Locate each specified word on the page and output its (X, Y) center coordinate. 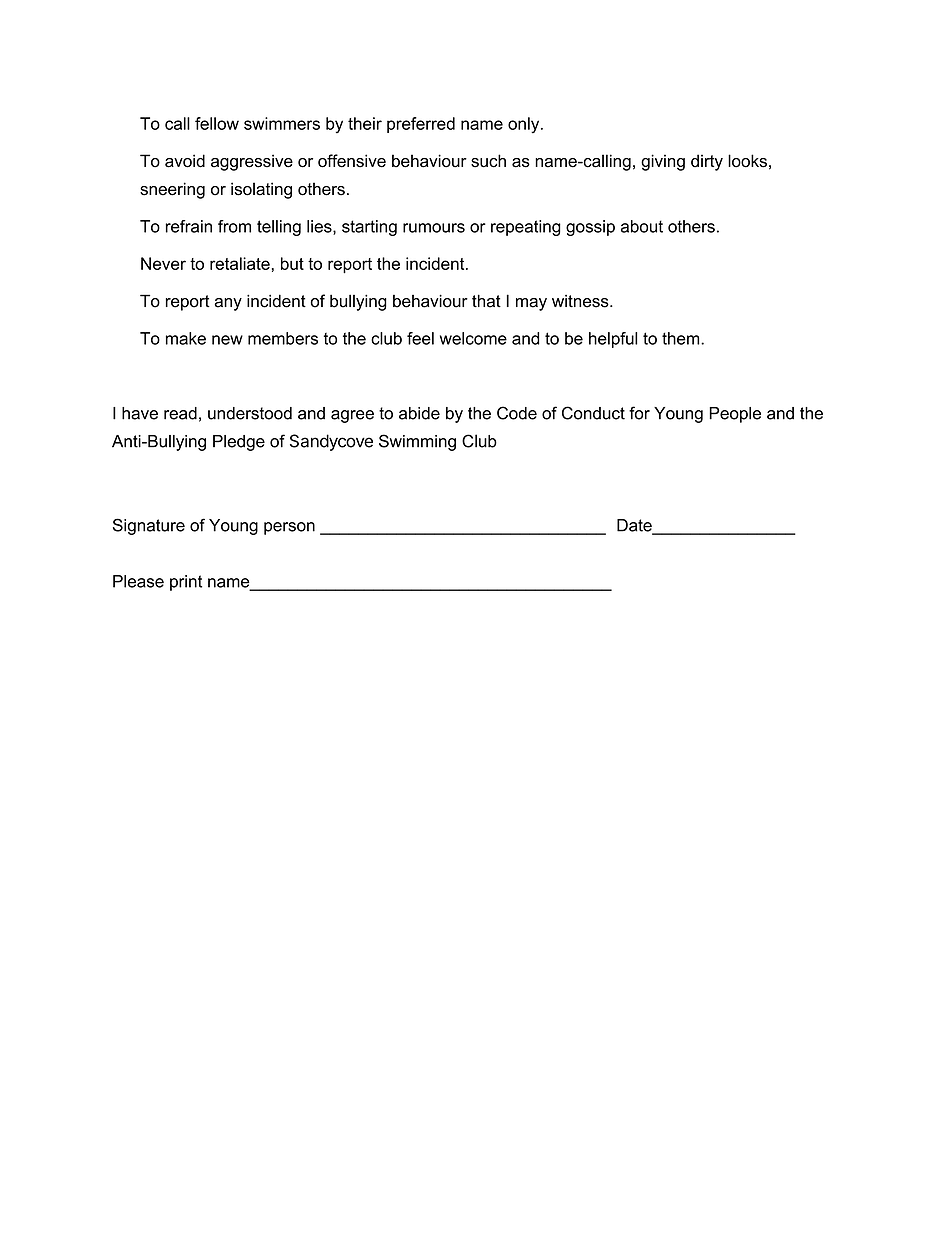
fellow (217, 123)
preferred (421, 125)
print (186, 583)
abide (419, 413)
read (180, 413)
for (639, 413)
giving (663, 162)
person (289, 528)
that (486, 301)
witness (580, 301)
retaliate (240, 263)
